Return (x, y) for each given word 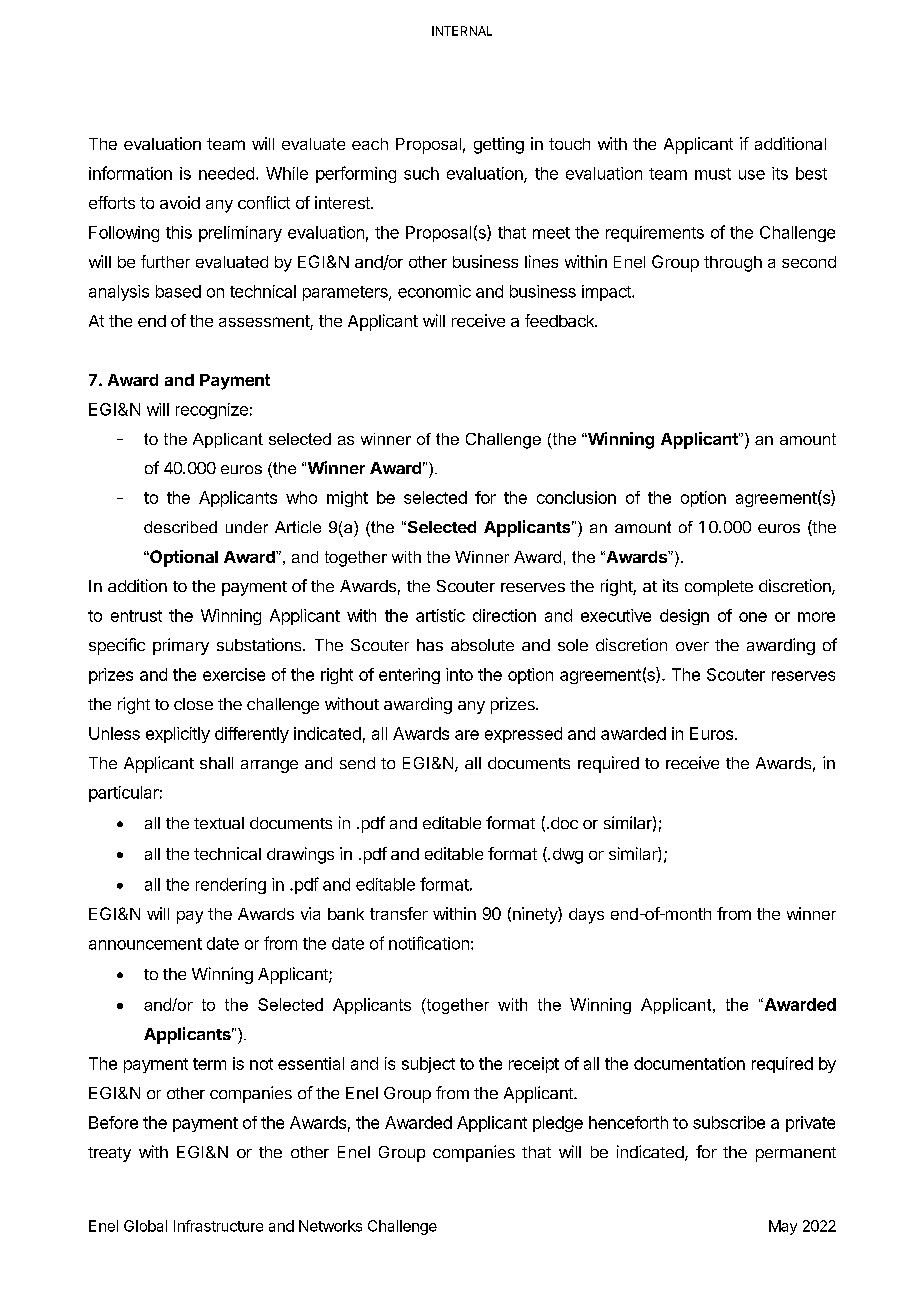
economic (434, 291)
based (178, 291)
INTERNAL (462, 31)
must (713, 174)
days (586, 916)
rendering (231, 886)
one (753, 617)
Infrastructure (218, 1226)
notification (429, 943)
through (733, 264)
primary (181, 646)
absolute (482, 645)
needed (226, 173)
